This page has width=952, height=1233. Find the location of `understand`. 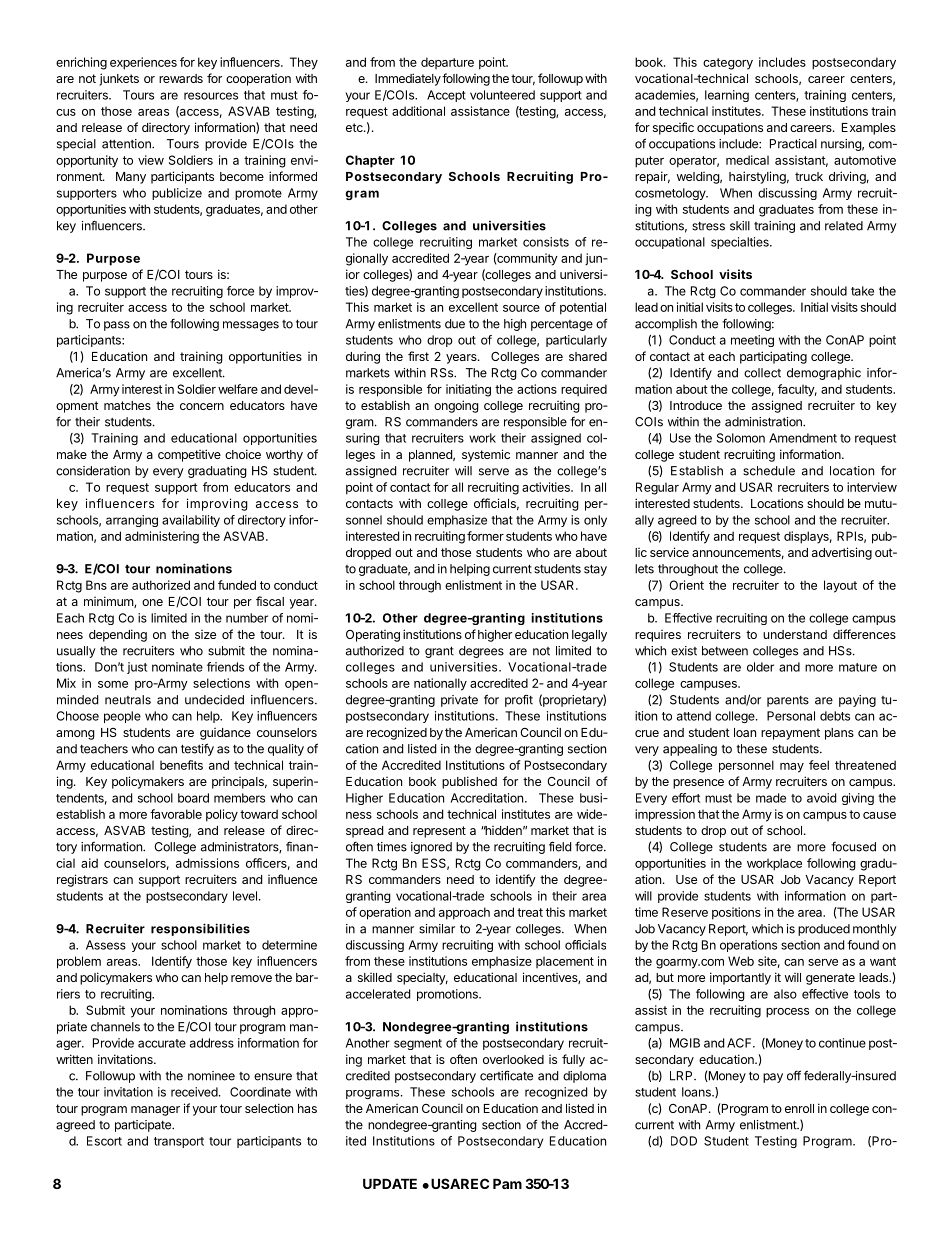

understand is located at coordinates (795, 634).
